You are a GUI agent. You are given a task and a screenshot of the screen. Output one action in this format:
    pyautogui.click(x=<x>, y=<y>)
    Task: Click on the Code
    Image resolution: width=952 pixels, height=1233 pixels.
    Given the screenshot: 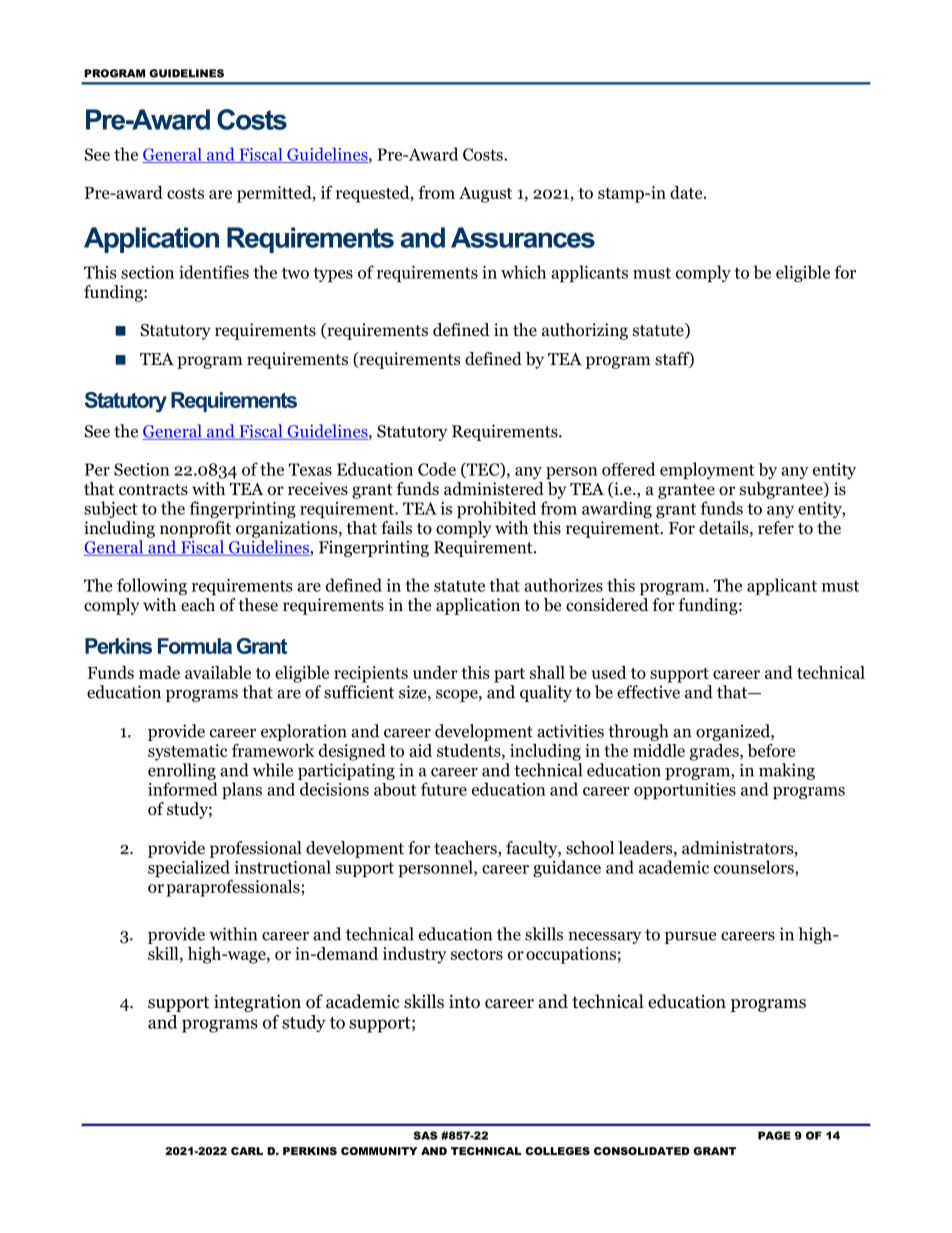 What is the action you would take?
    pyautogui.click(x=437, y=469)
